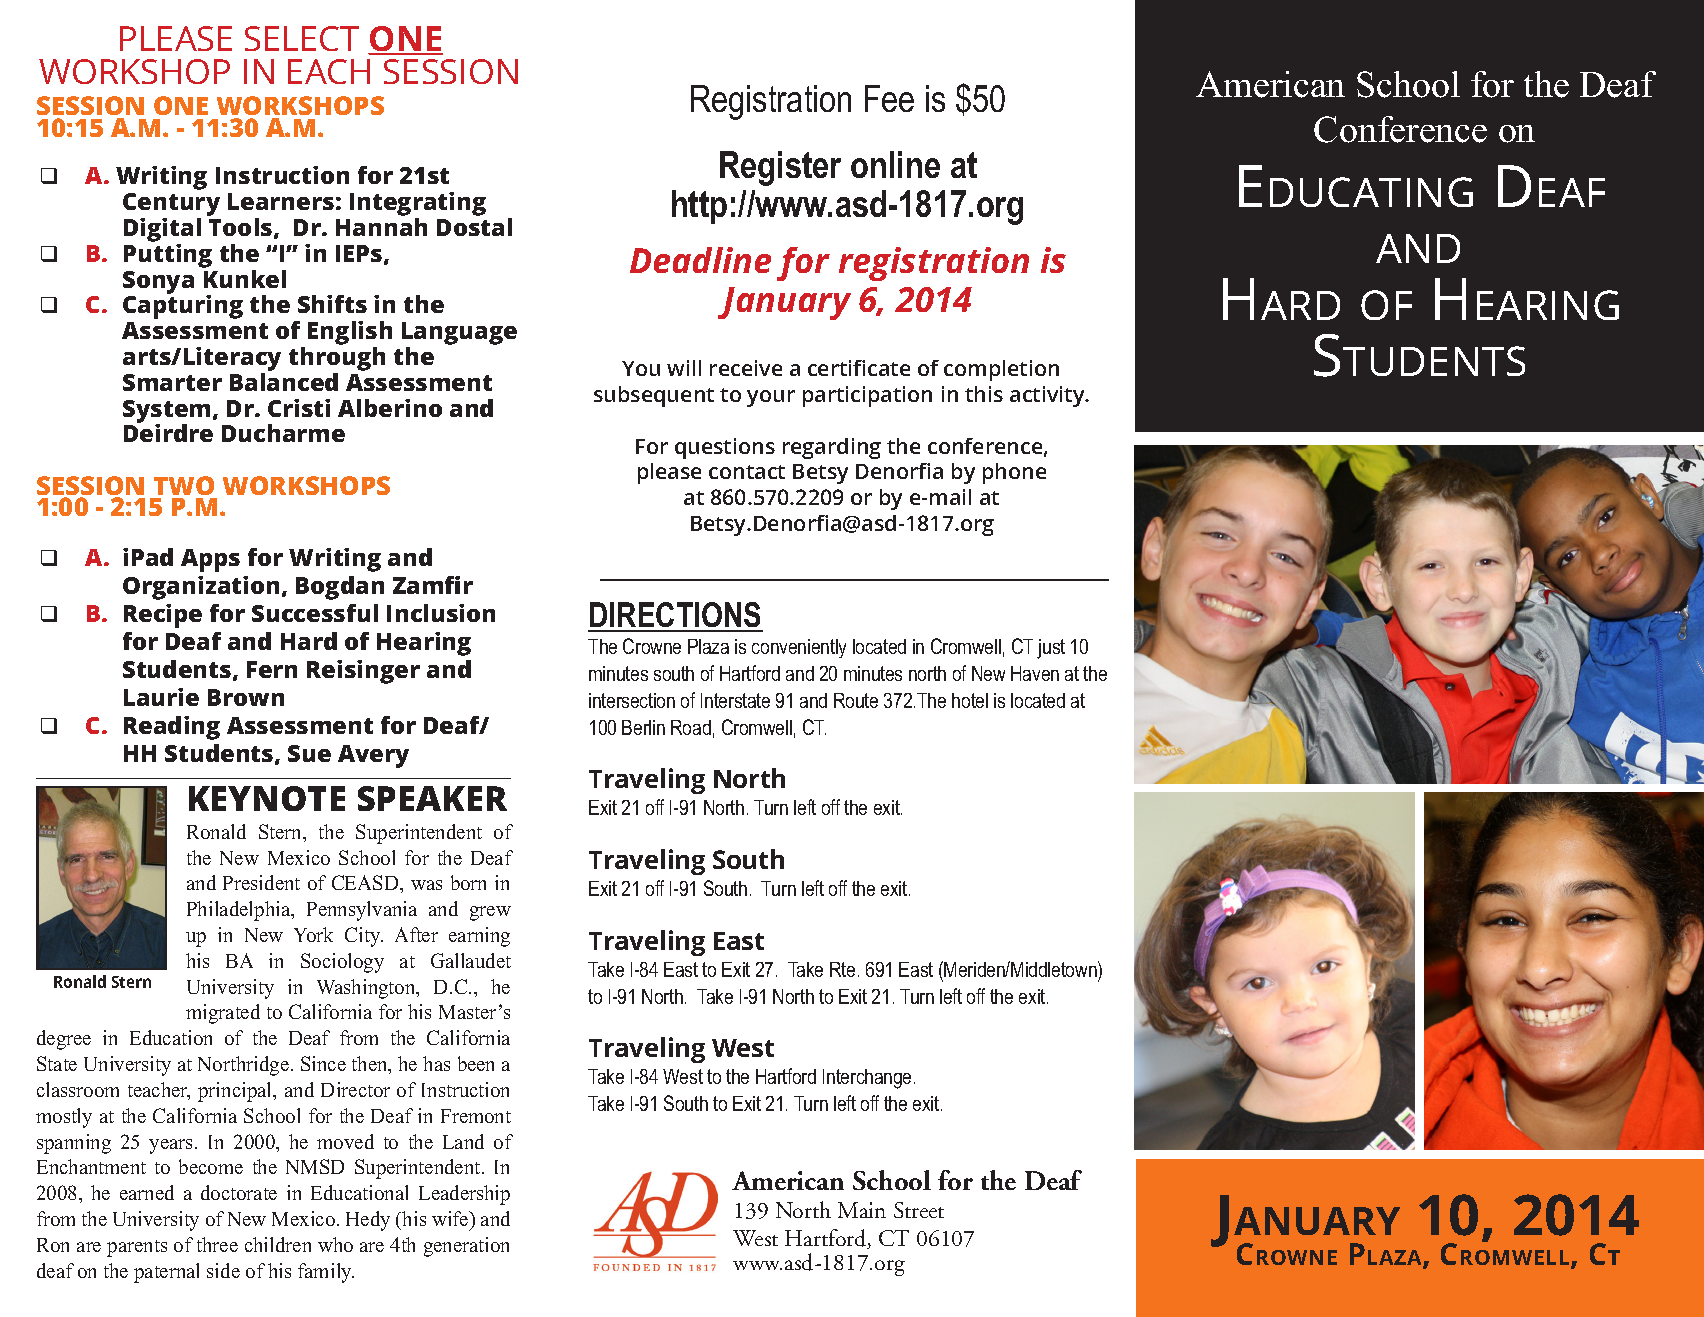 Image resolution: width=1704 pixels, height=1317 pixels. What do you see at coordinates (643, 727) in the screenshot?
I see `Berlin` at bounding box center [643, 727].
